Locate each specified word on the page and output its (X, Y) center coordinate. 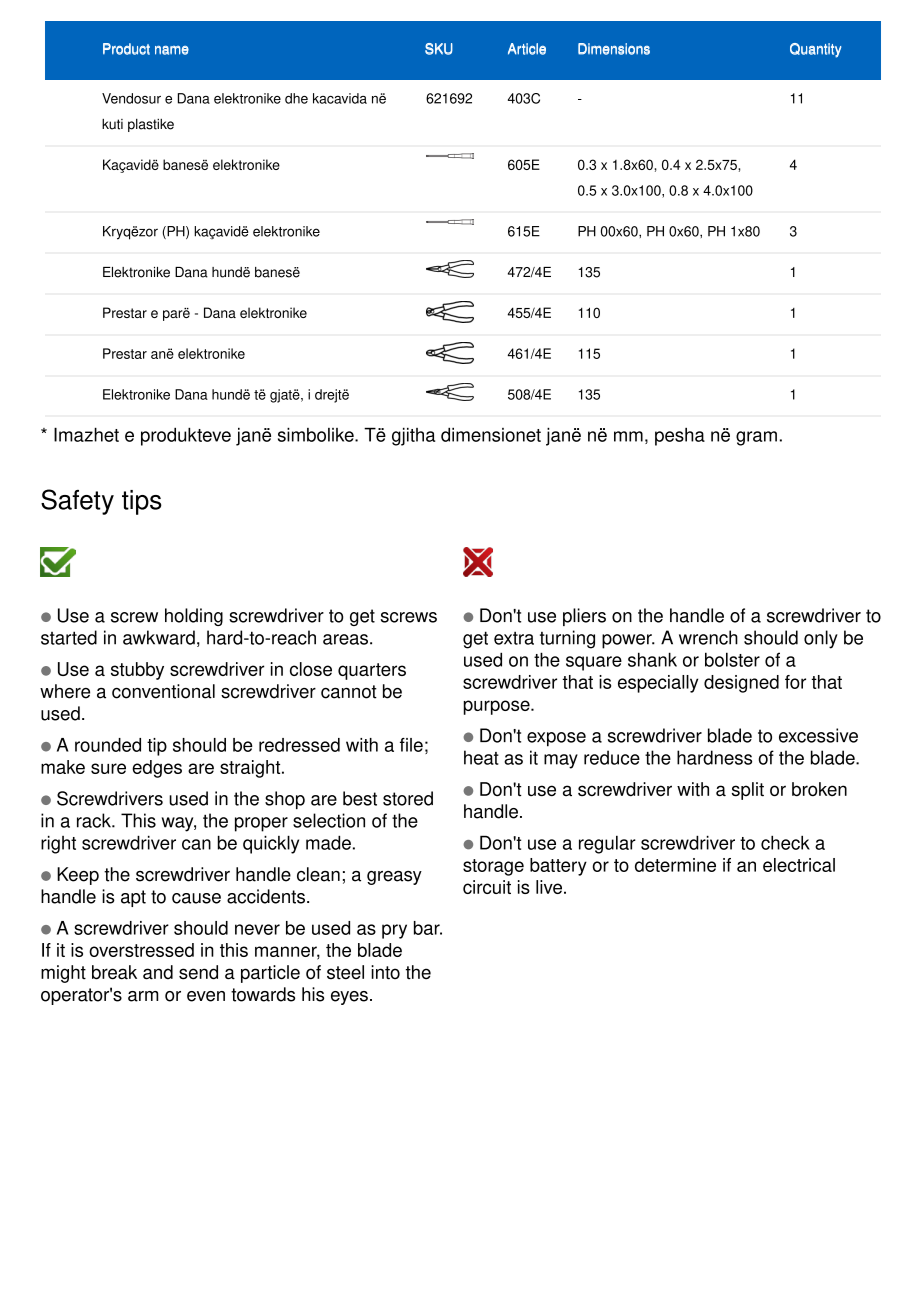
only (821, 639)
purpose (498, 707)
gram (756, 438)
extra (514, 638)
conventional (163, 691)
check (785, 842)
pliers (584, 617)
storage (493, 867)
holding (194, 617)
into (385, 972)
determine (675, 865)
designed (741, 684)
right (58, 844)
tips (142, 502)
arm (143, 996)
